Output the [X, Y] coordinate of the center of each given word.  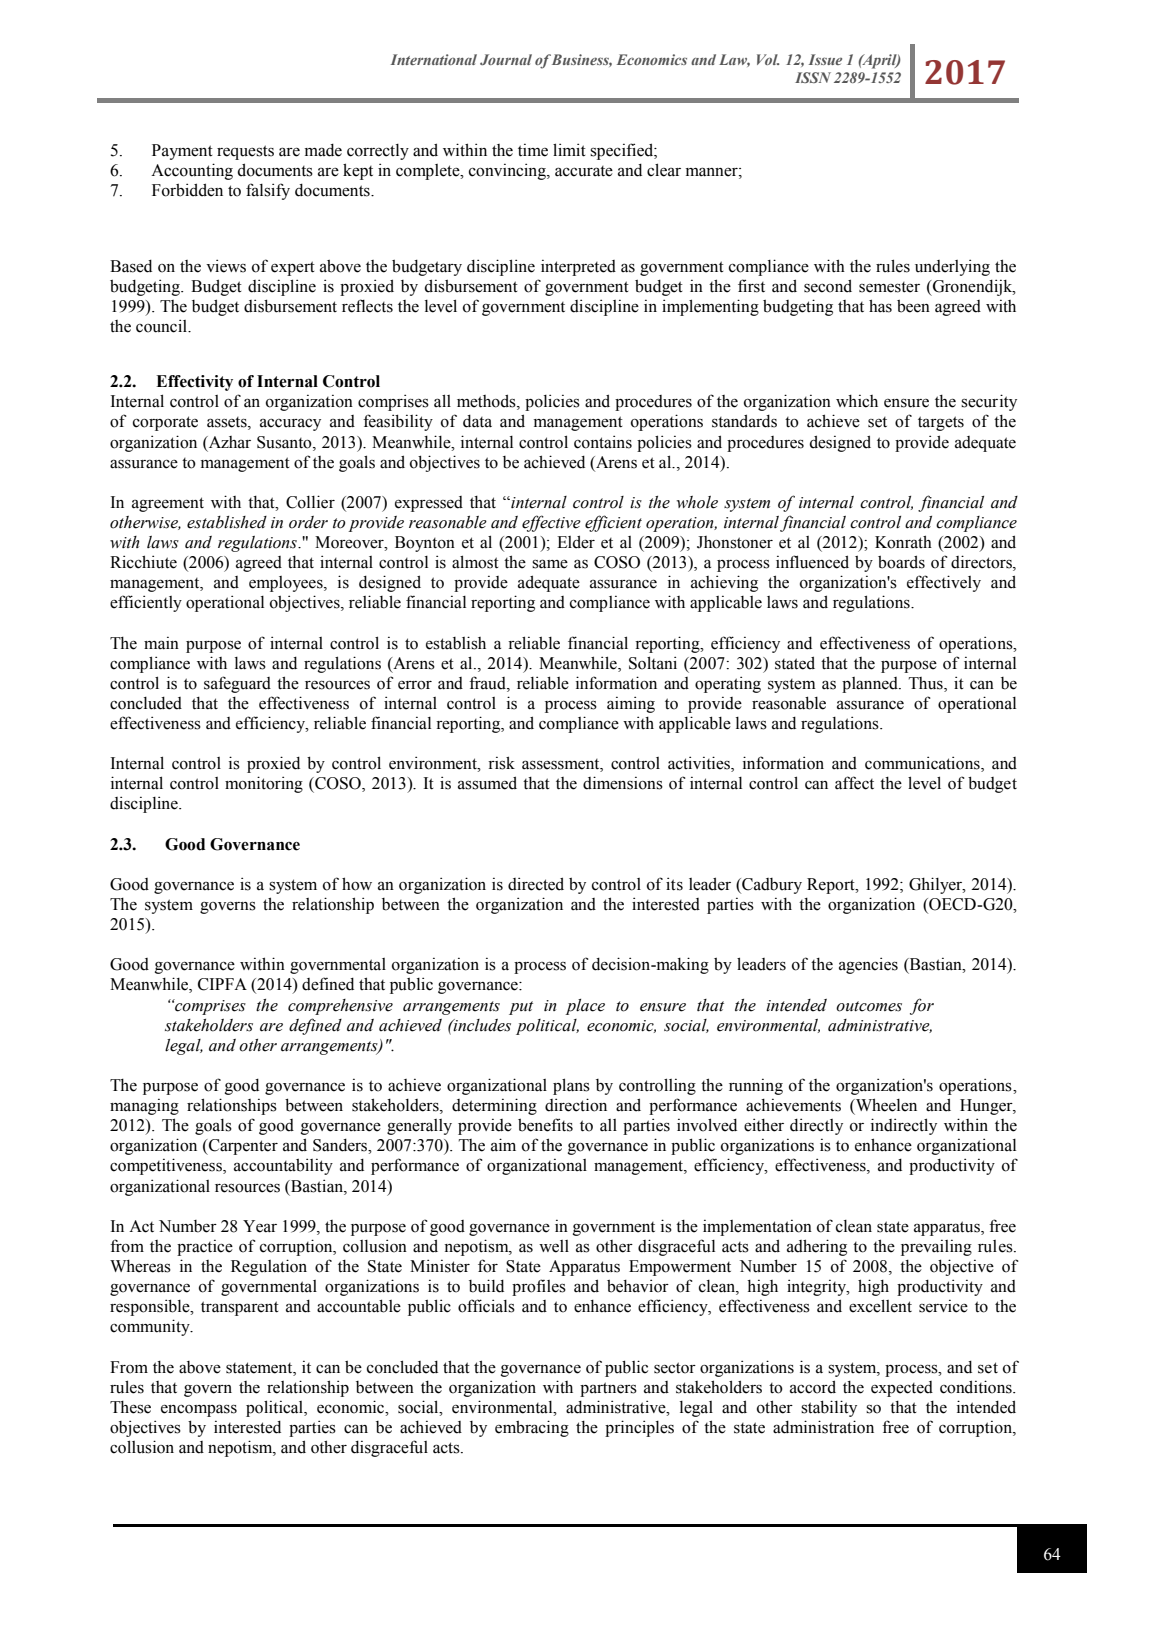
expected [902, 1389]
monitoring [264, 784]
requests [245, 152]
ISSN [813, 77]
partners [608, 1389]
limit [569, 150]
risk [501, 763]
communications [923, 764]
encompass [199, 1410]
